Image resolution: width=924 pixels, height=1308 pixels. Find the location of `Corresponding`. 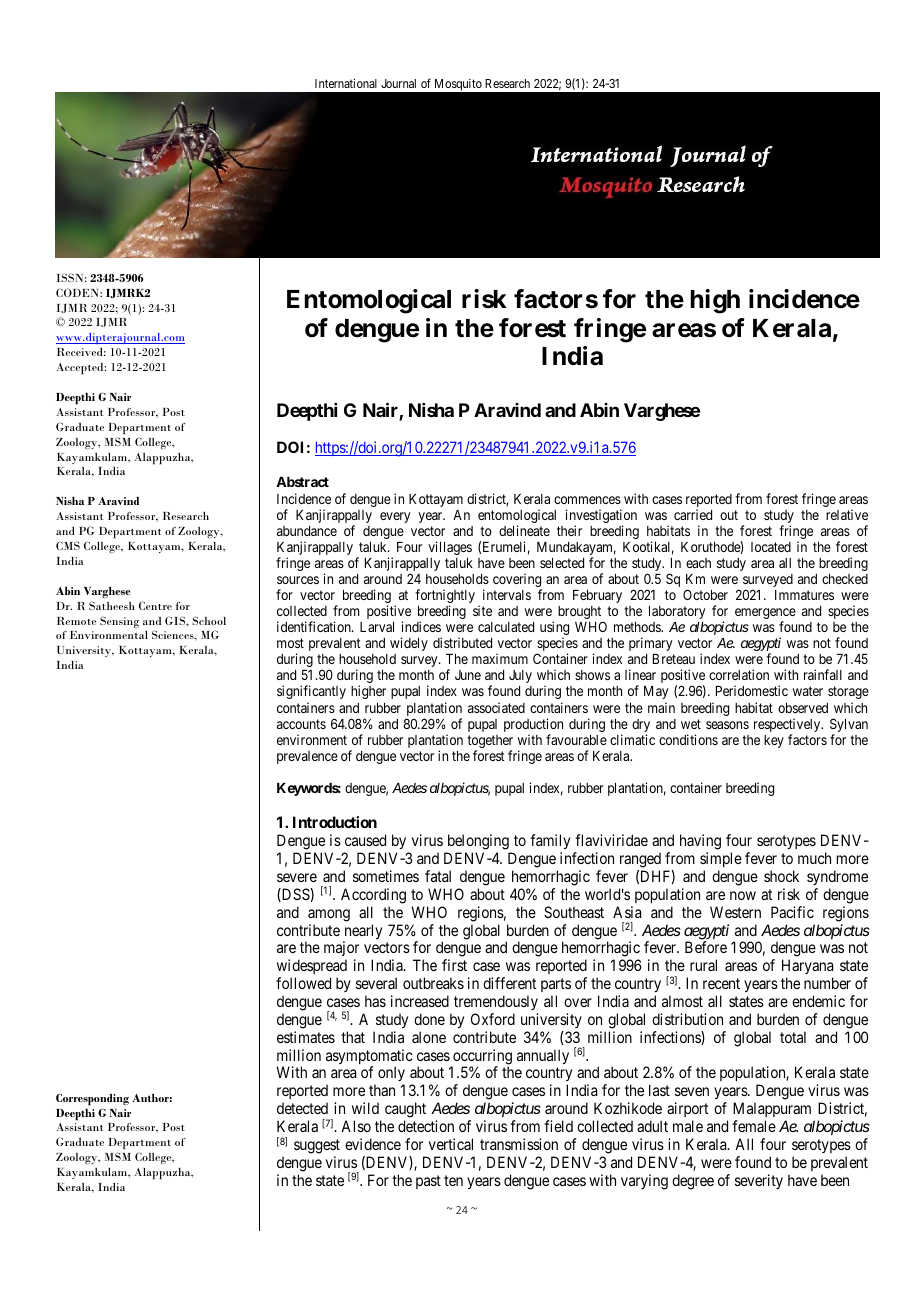

Corresponding is located at coordinates (92, 1099).
